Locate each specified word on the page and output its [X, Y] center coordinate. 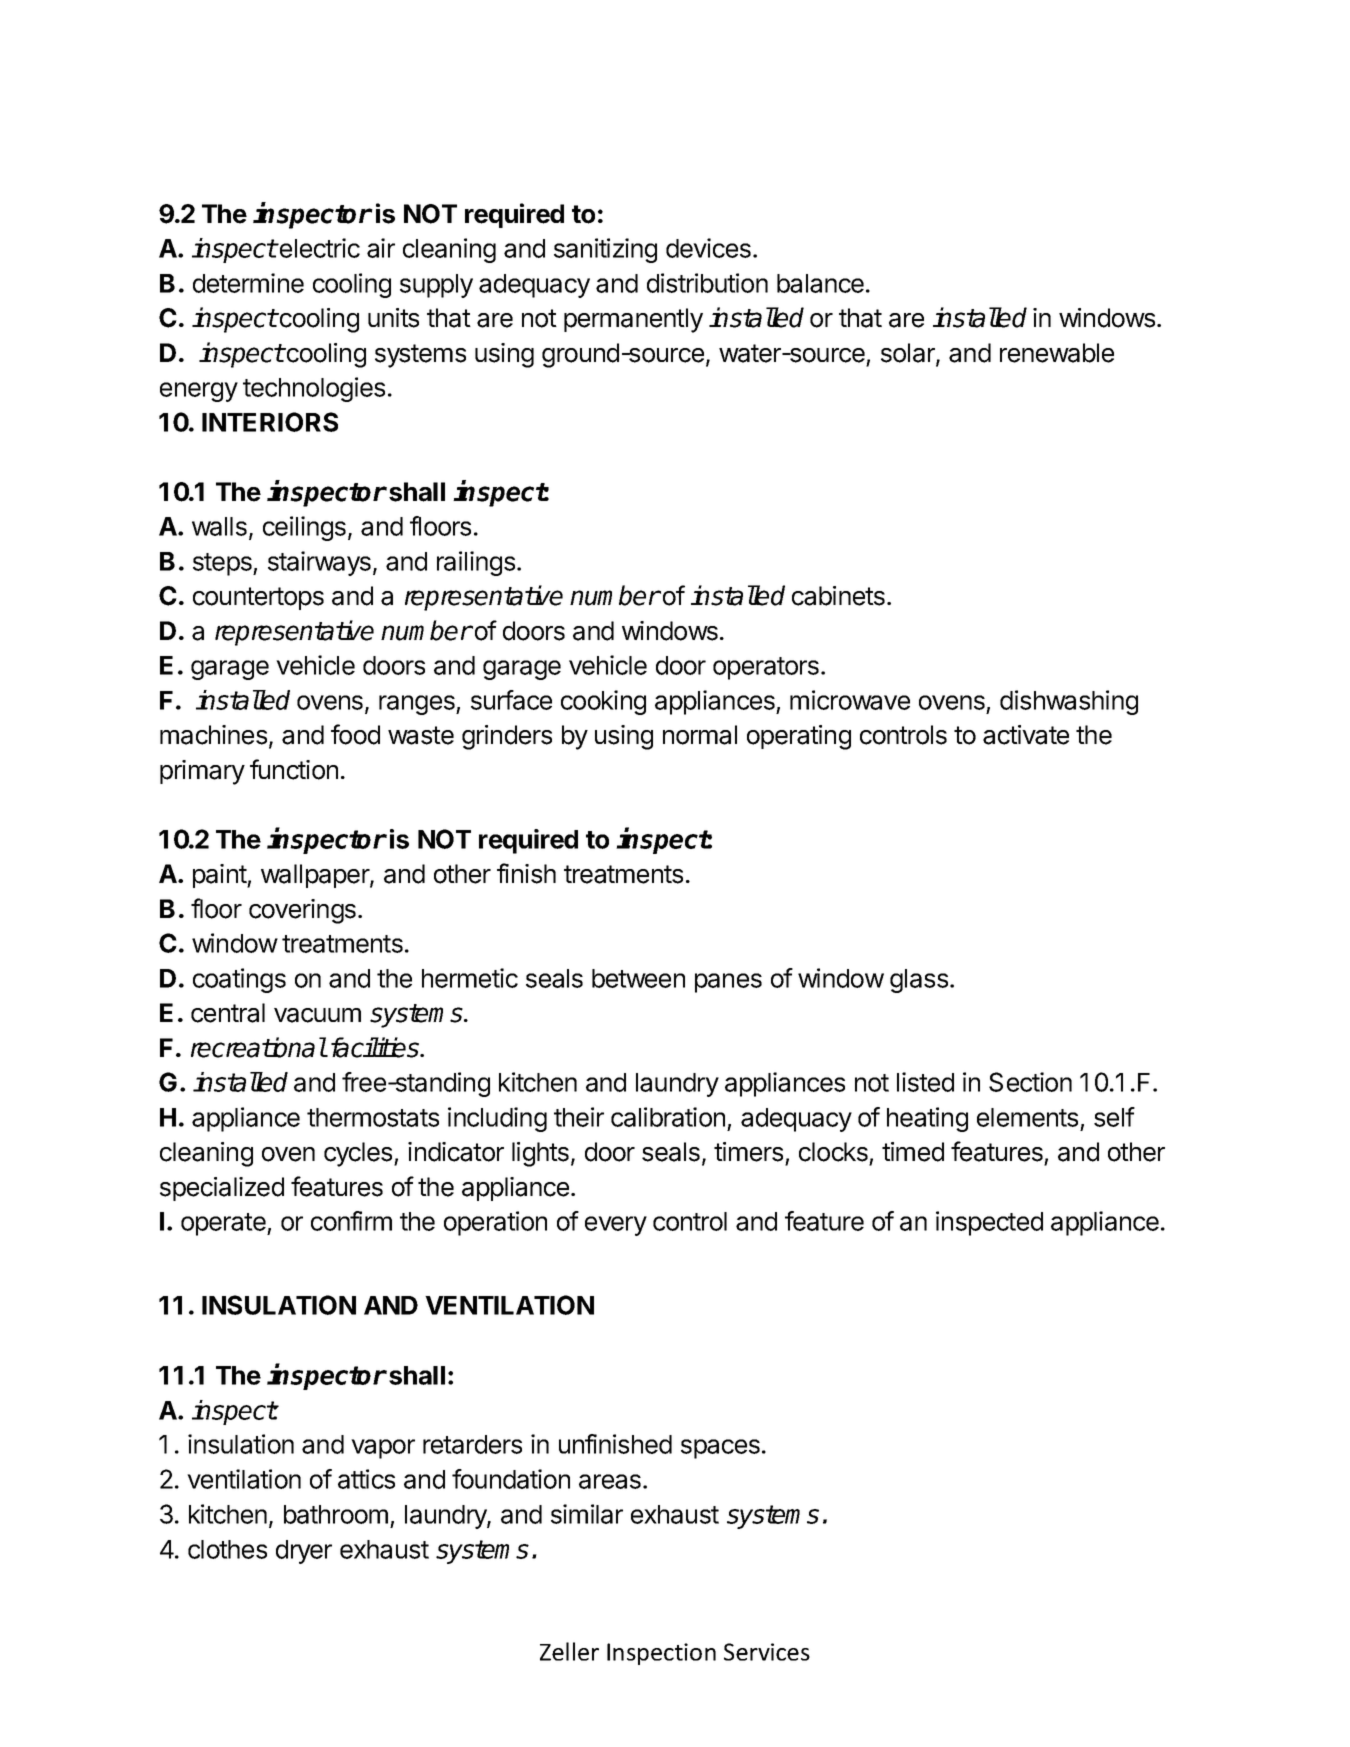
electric [318, 248]
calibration [668, 1117]
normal [700, 735]
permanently [633, 320]
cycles [359, 1154]
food [355, 734]
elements [1027, 1117]
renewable [1057, 353]
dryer [304, 1552]
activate [1026, 735]
